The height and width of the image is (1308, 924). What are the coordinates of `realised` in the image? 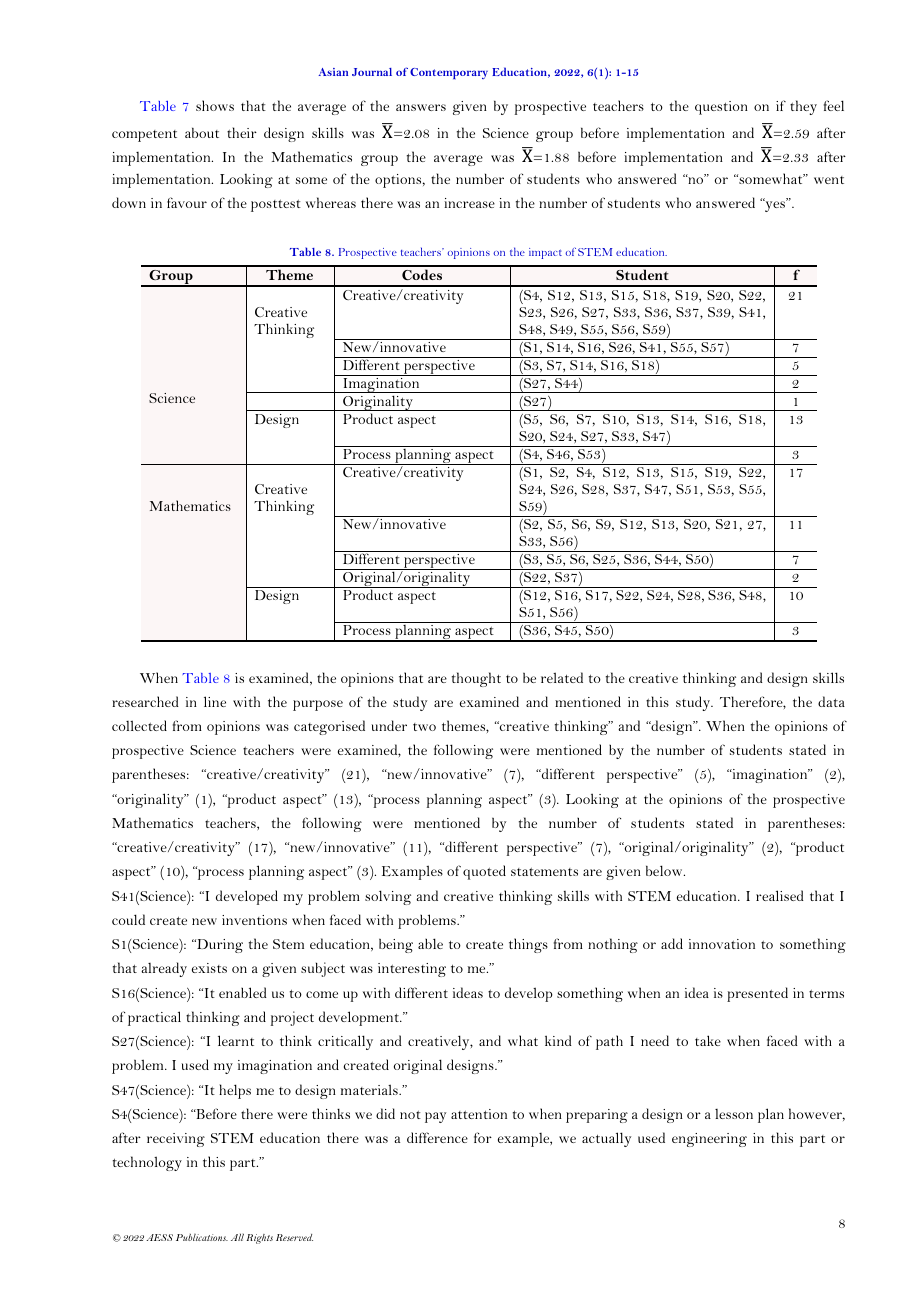 It's located at (780, 895).
